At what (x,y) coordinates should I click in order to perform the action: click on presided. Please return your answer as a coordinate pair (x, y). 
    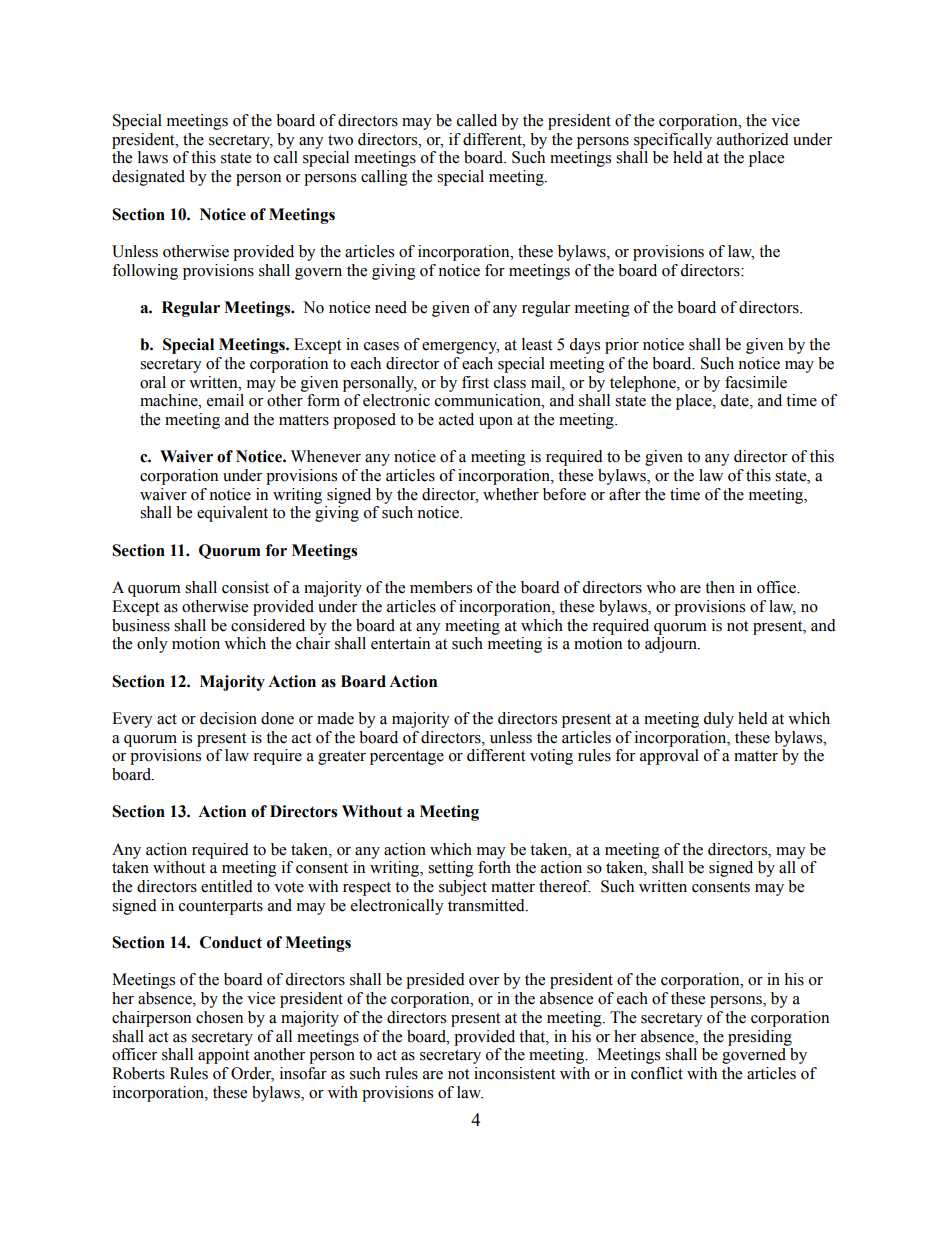
    Looking at the image, I should click on (435, 981).
